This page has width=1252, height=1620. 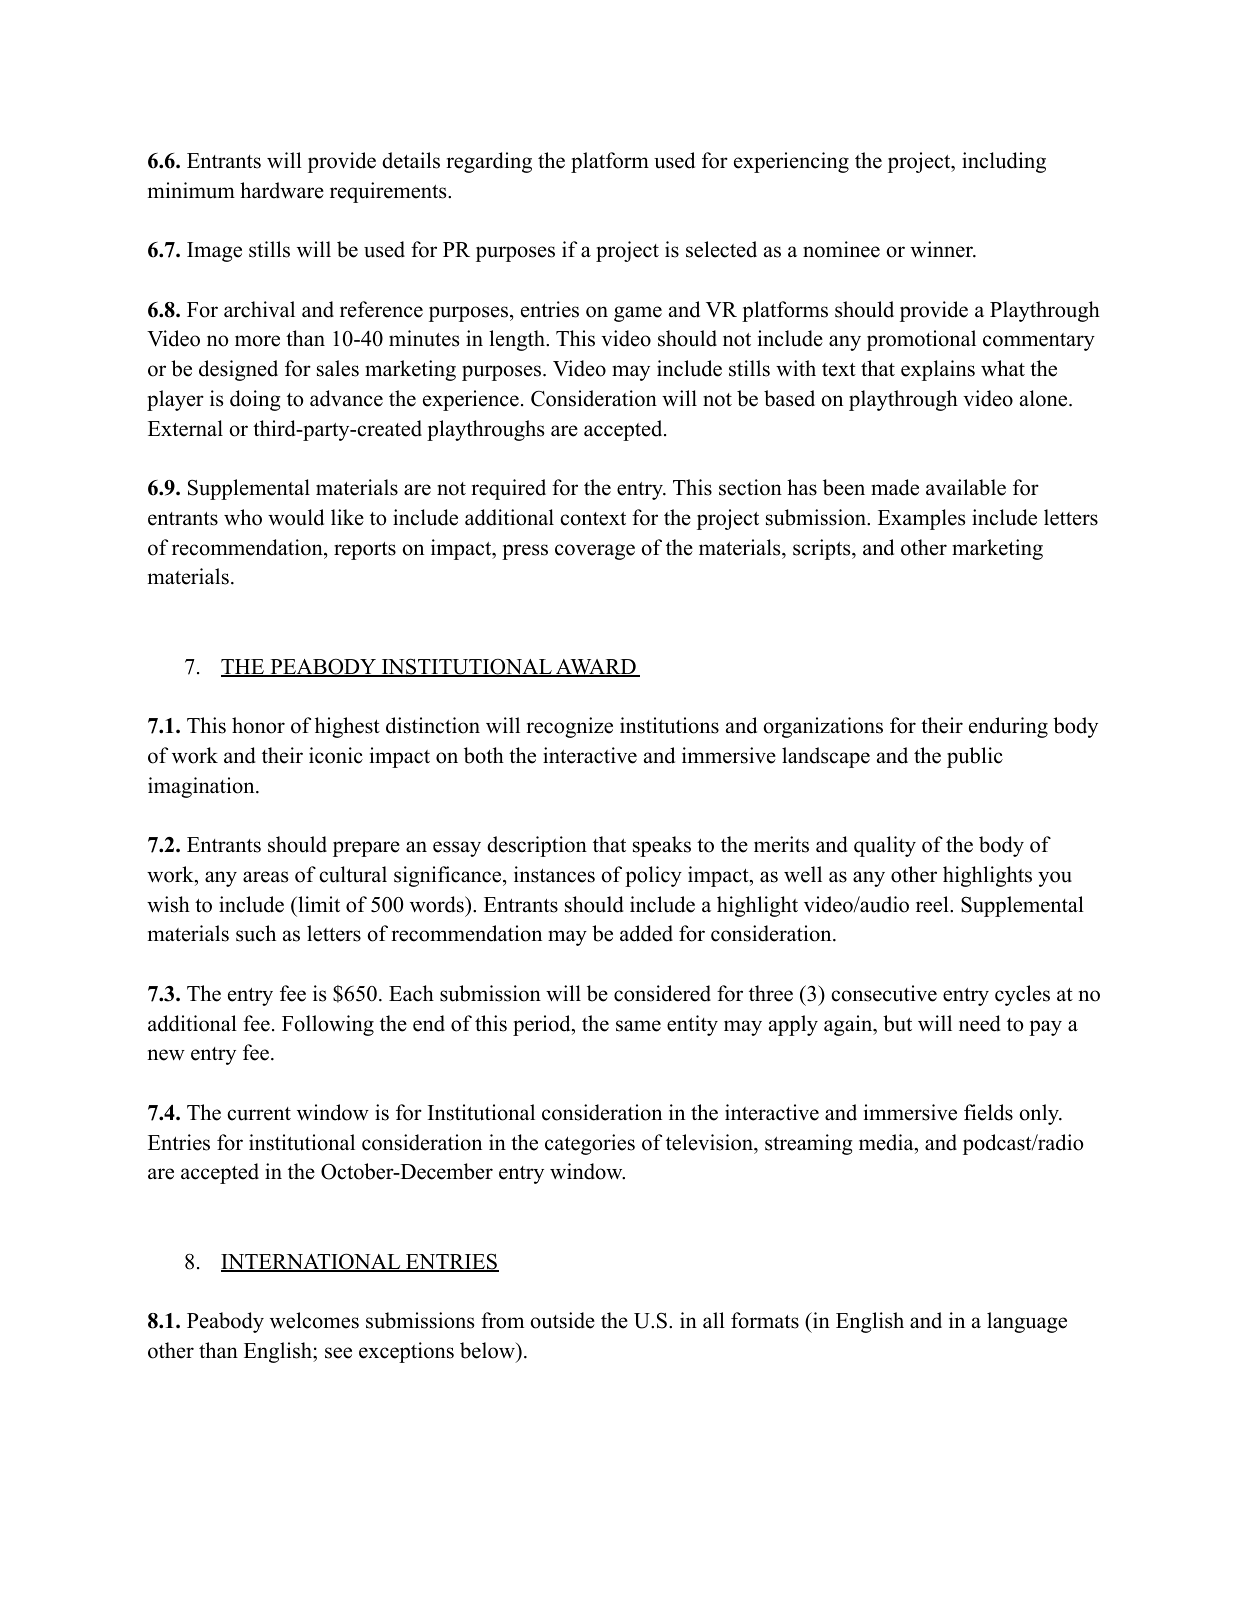 I want to click on including, so click(x=1004, y=162).
